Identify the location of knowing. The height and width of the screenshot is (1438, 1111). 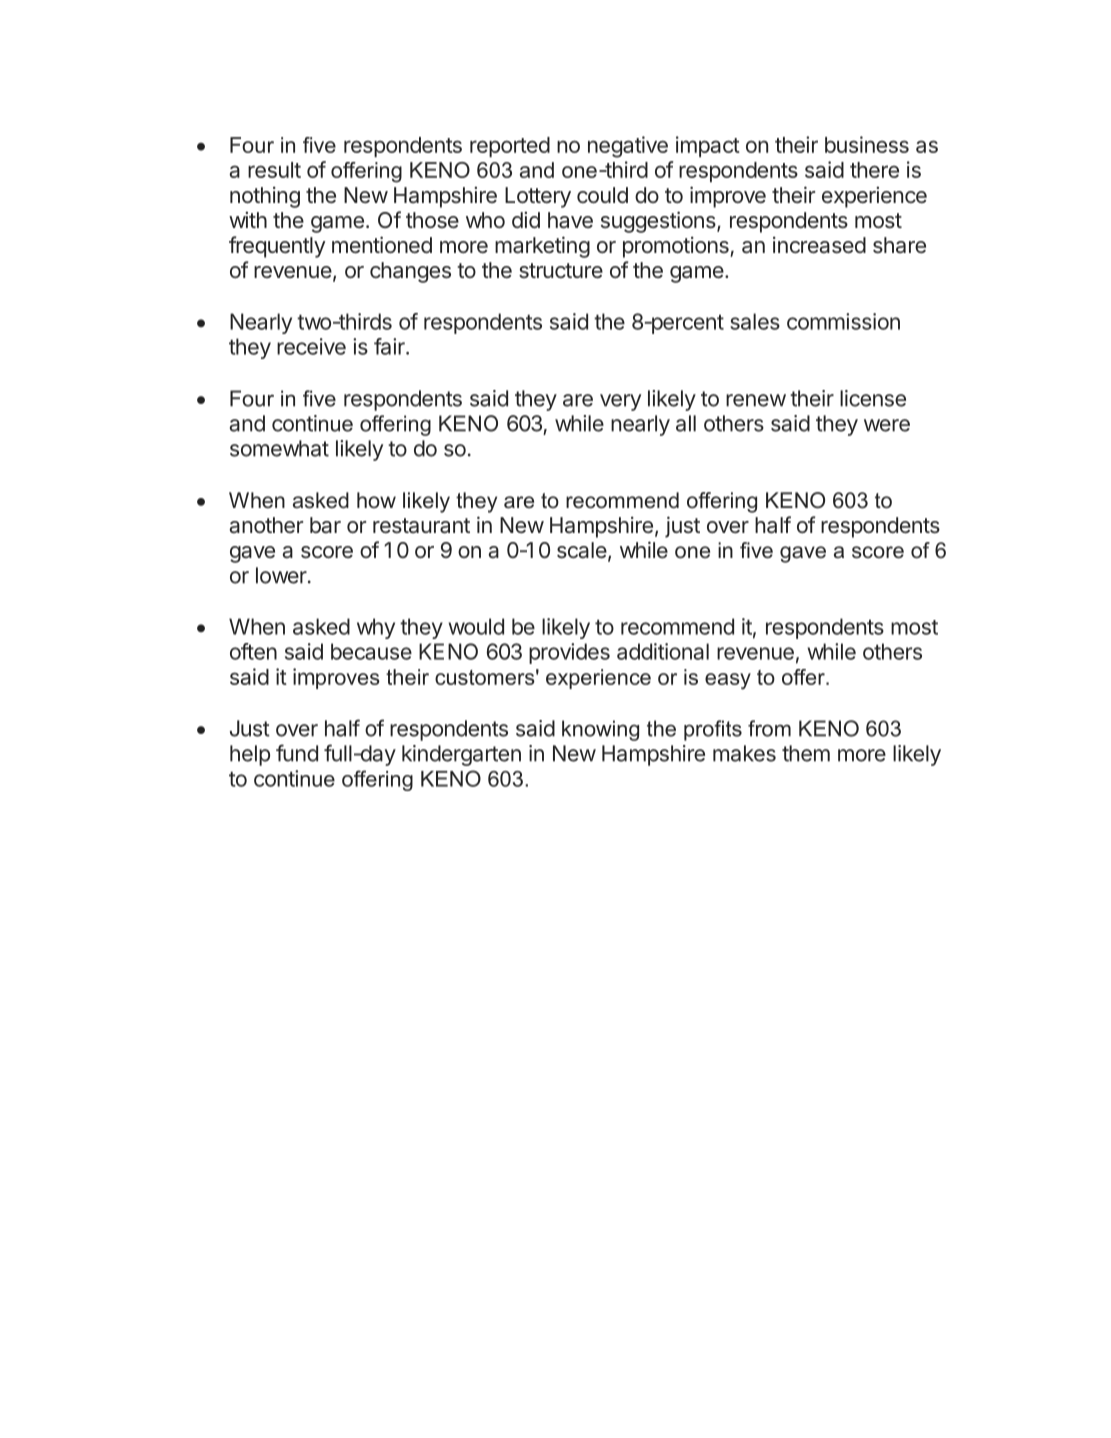
(600, 730).
